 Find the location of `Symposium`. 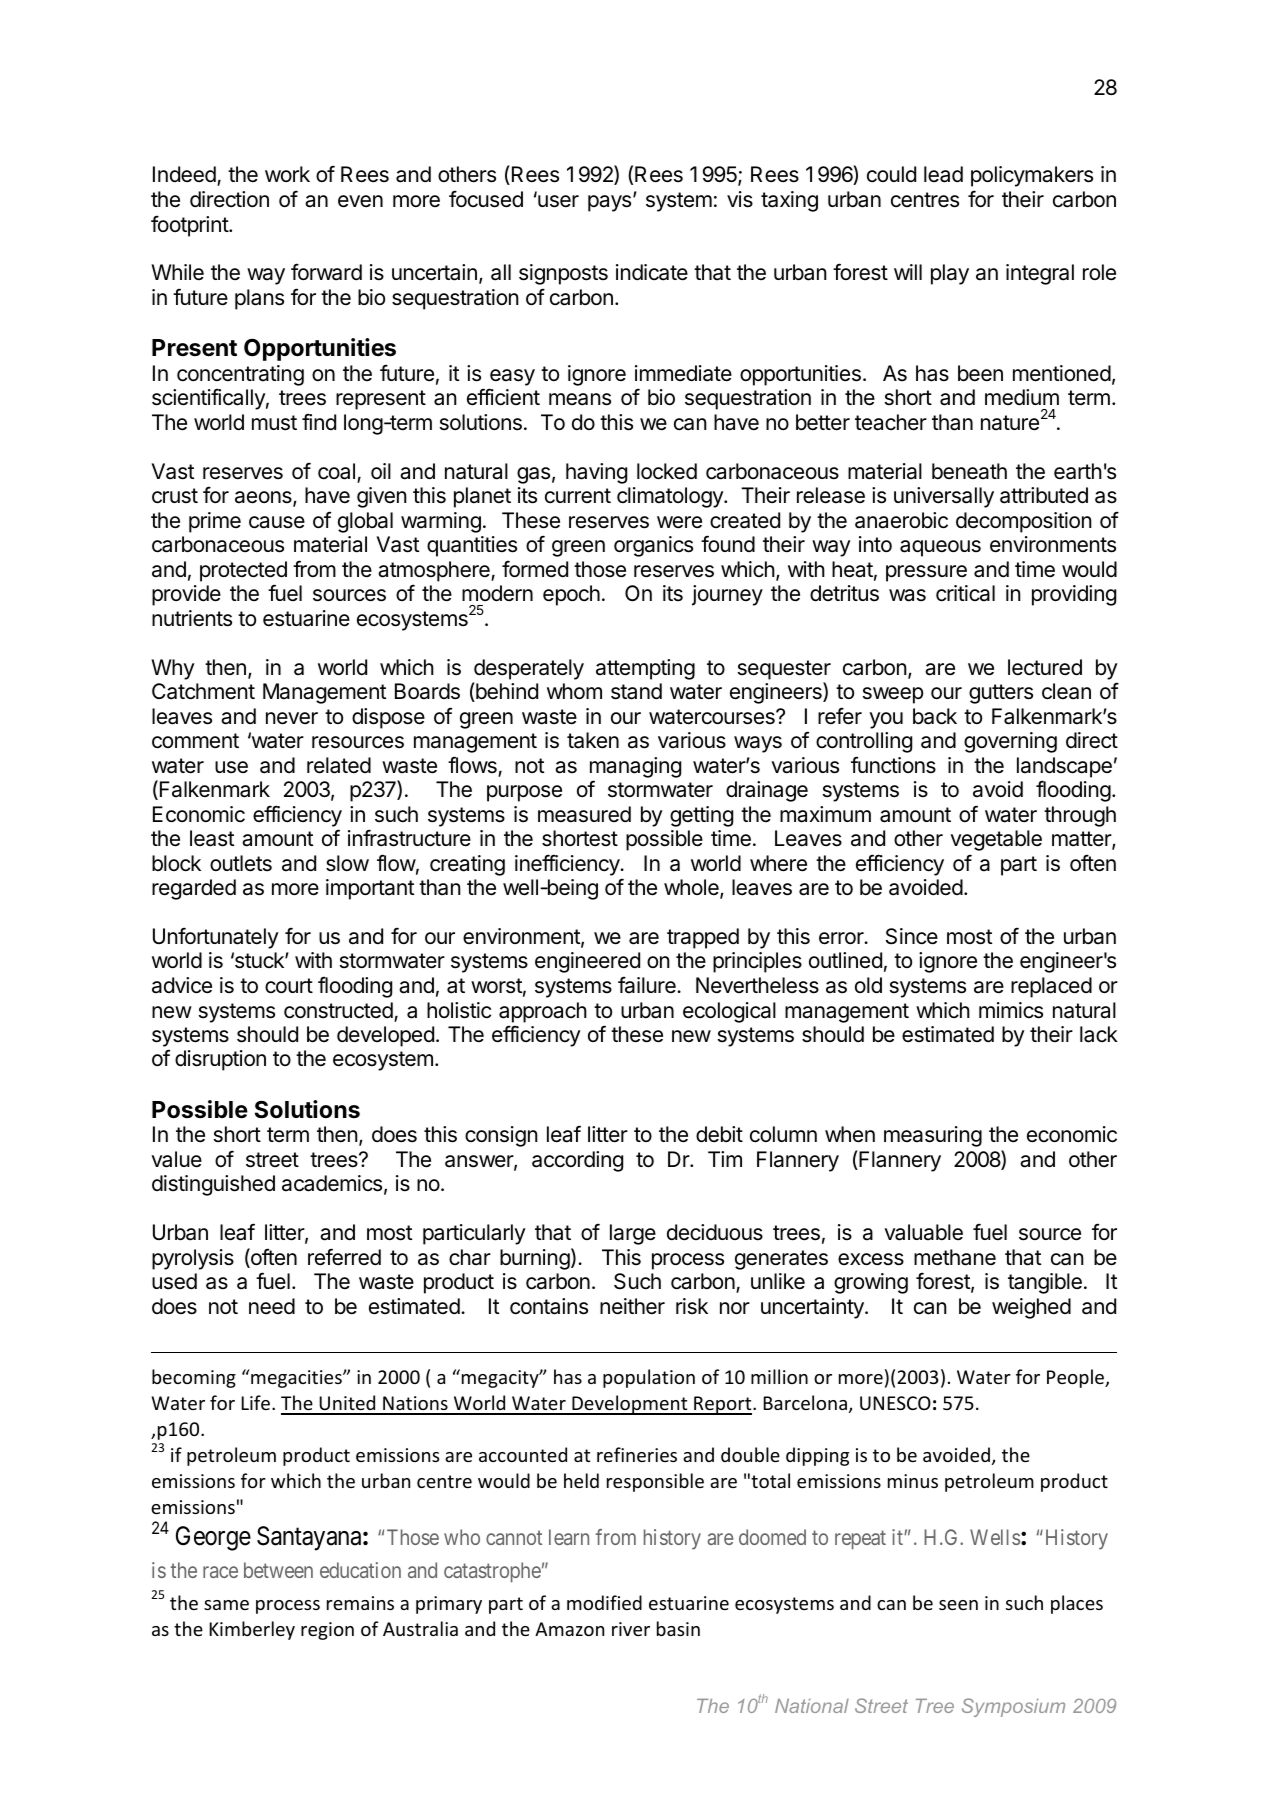

Symposium is located at coordinates (1013, 1707).
